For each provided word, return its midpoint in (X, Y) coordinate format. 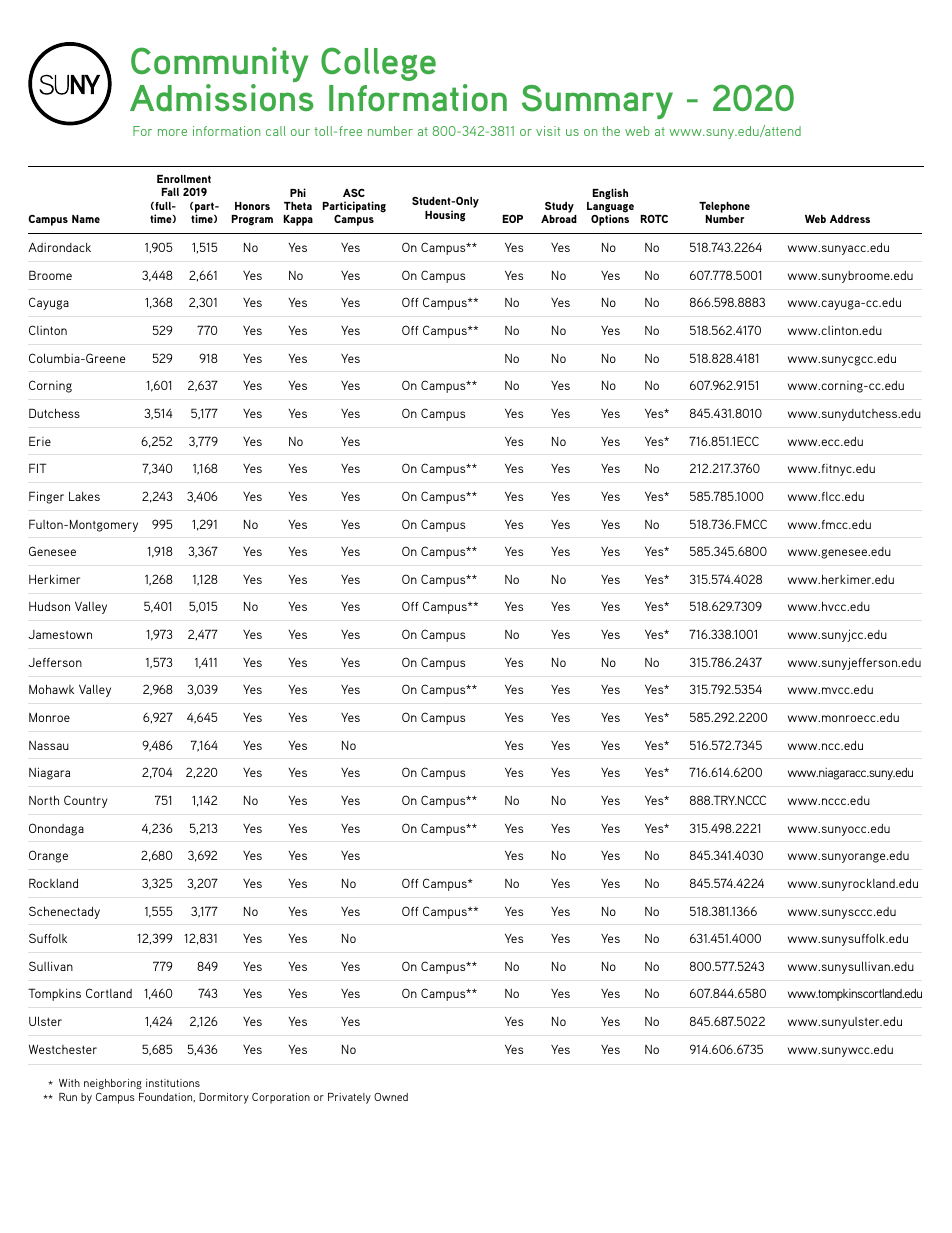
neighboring (113, 1084)
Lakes (84, 496)
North (44, 800)
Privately (349, 1098)
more (172, 132)
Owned (391, 1097)
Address (850, 219)
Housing (445, 216)
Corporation (281, 1098)
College (378, 64)
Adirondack (59, 247)
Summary (597, 102)
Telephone (724, 207)
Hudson (49, 606)
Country (86, 801)
